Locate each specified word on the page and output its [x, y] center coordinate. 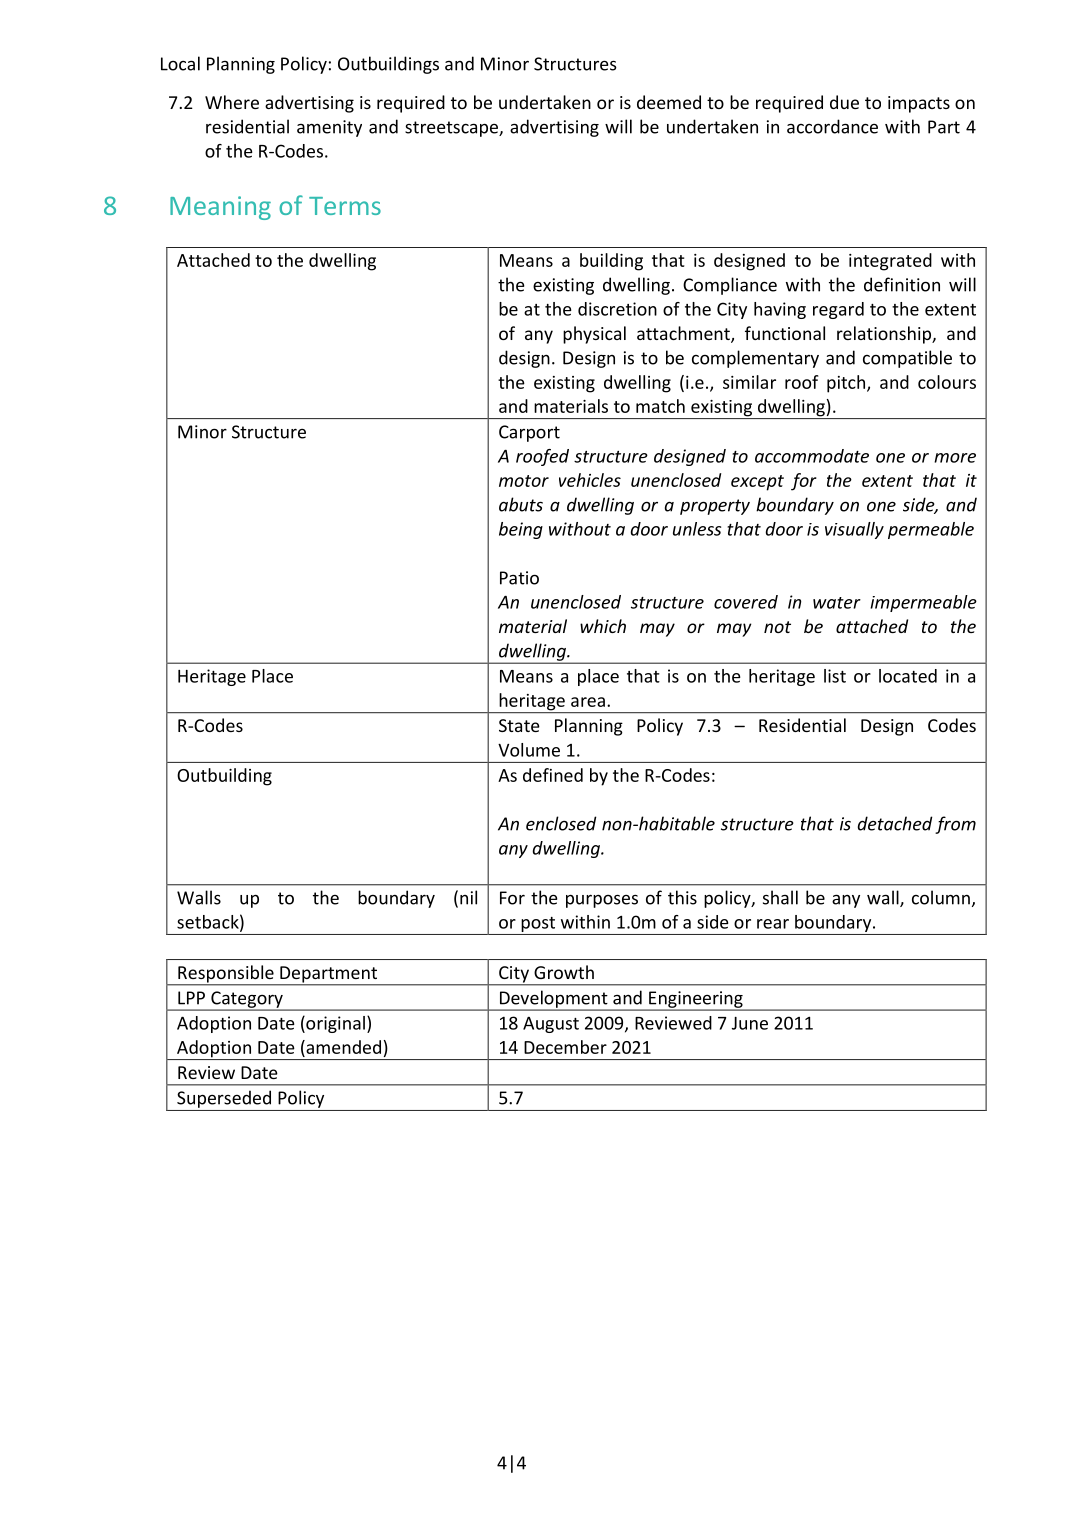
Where [232, 102]
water [837, 603]
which [603, 626]
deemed [669, 102]
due [844, 102]
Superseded [224, 1099]
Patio [519, 578]
